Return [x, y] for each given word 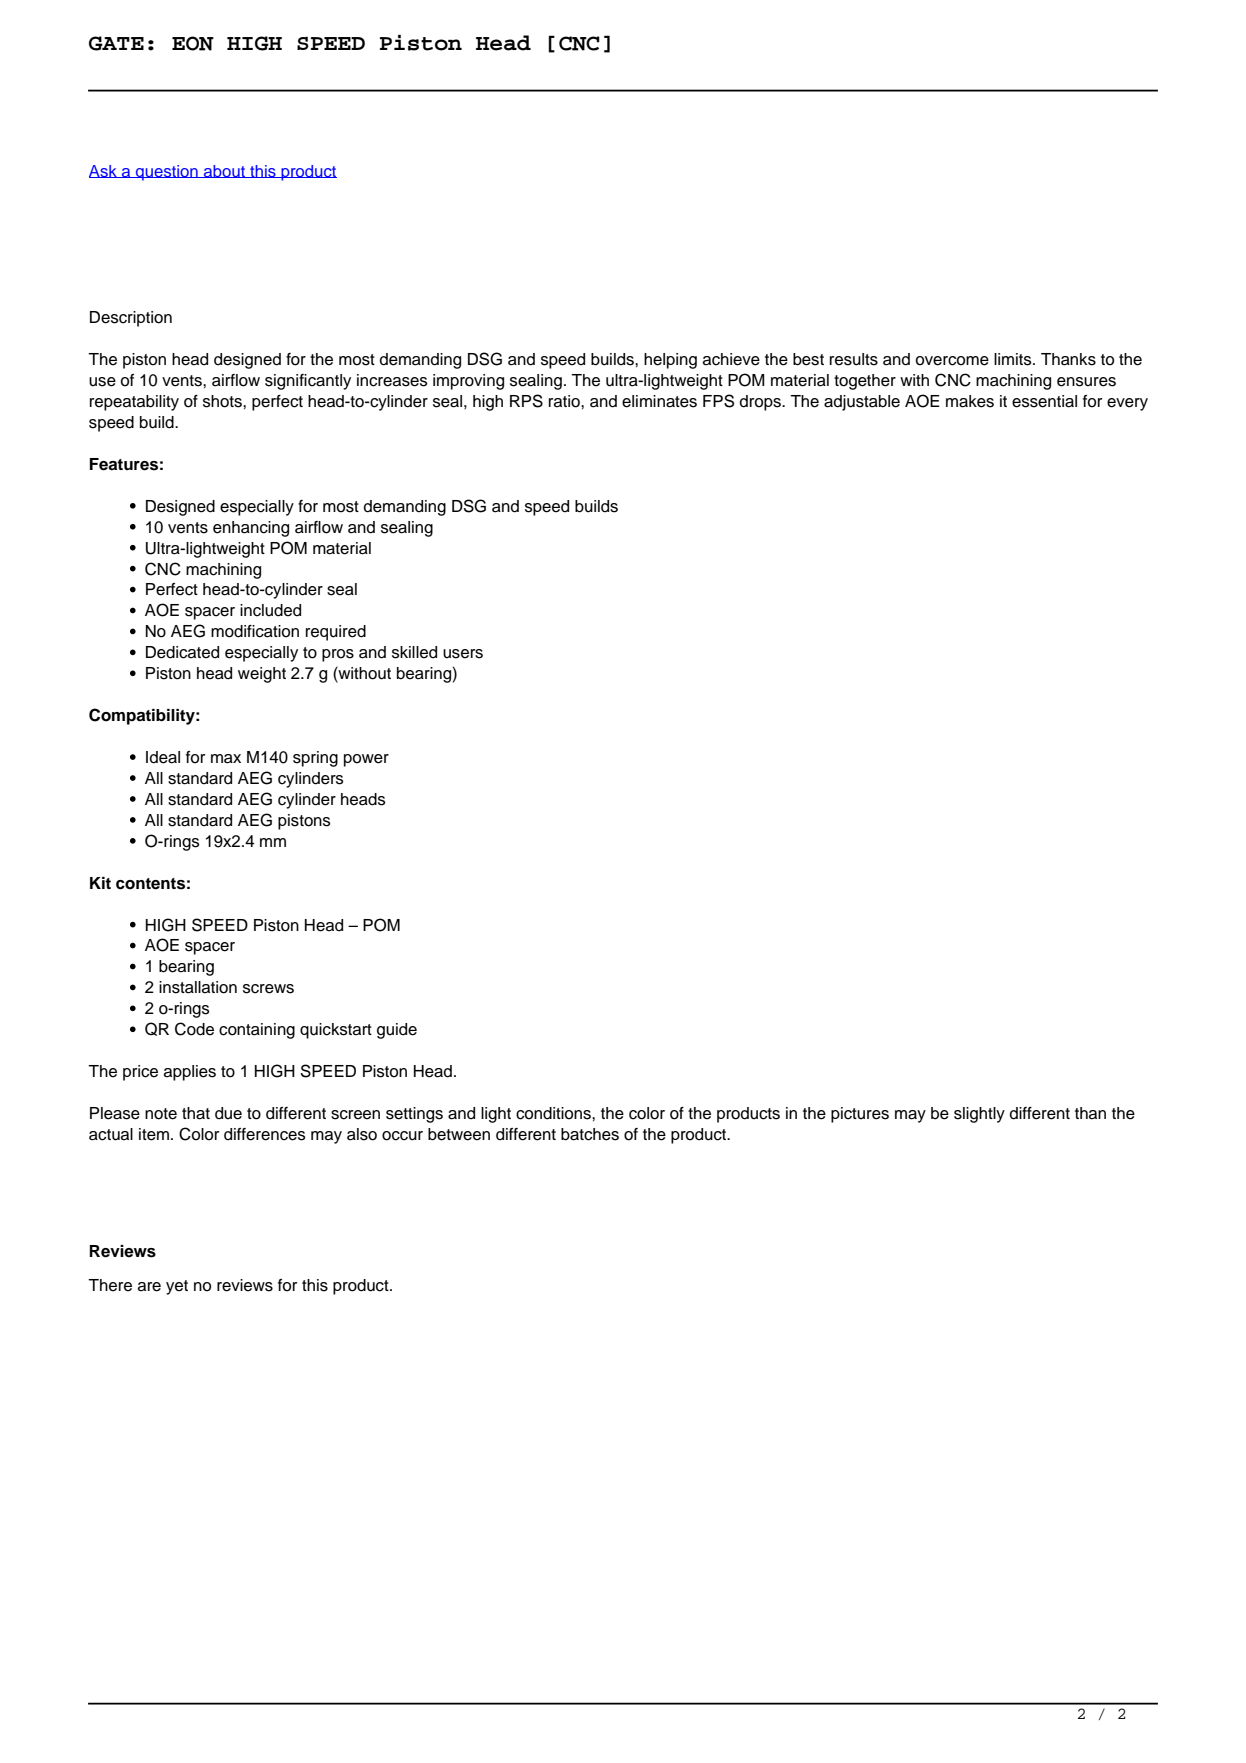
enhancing [251, 529]
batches [590, 1134]
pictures [860, 1115]
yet [177, 1287]
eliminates [659, 401]
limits [1014, 359]
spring [315, 759]
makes [970, 401]
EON [193, 43]
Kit [100, 883]
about [225, 171]
